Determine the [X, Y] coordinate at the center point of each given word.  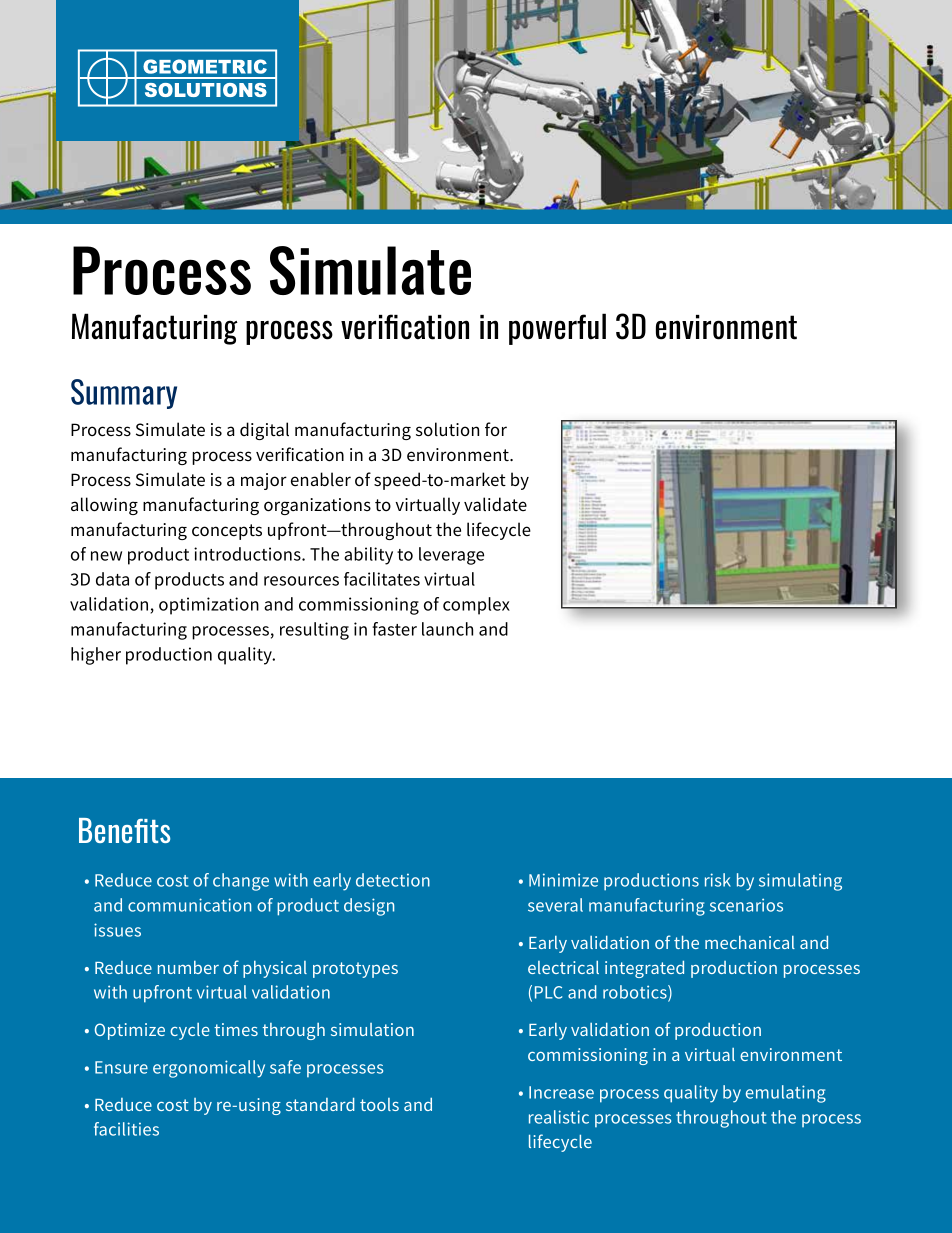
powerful [557, 329]
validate [495, 504]
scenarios [746, 905]
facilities [126, 1129]
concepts [227, 532]
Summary [124, 394]
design [369, 907]
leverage [451, 556]
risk [718, 880]
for [496, 429]
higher [96, 656]
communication [189, 905]
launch [447, 629]
